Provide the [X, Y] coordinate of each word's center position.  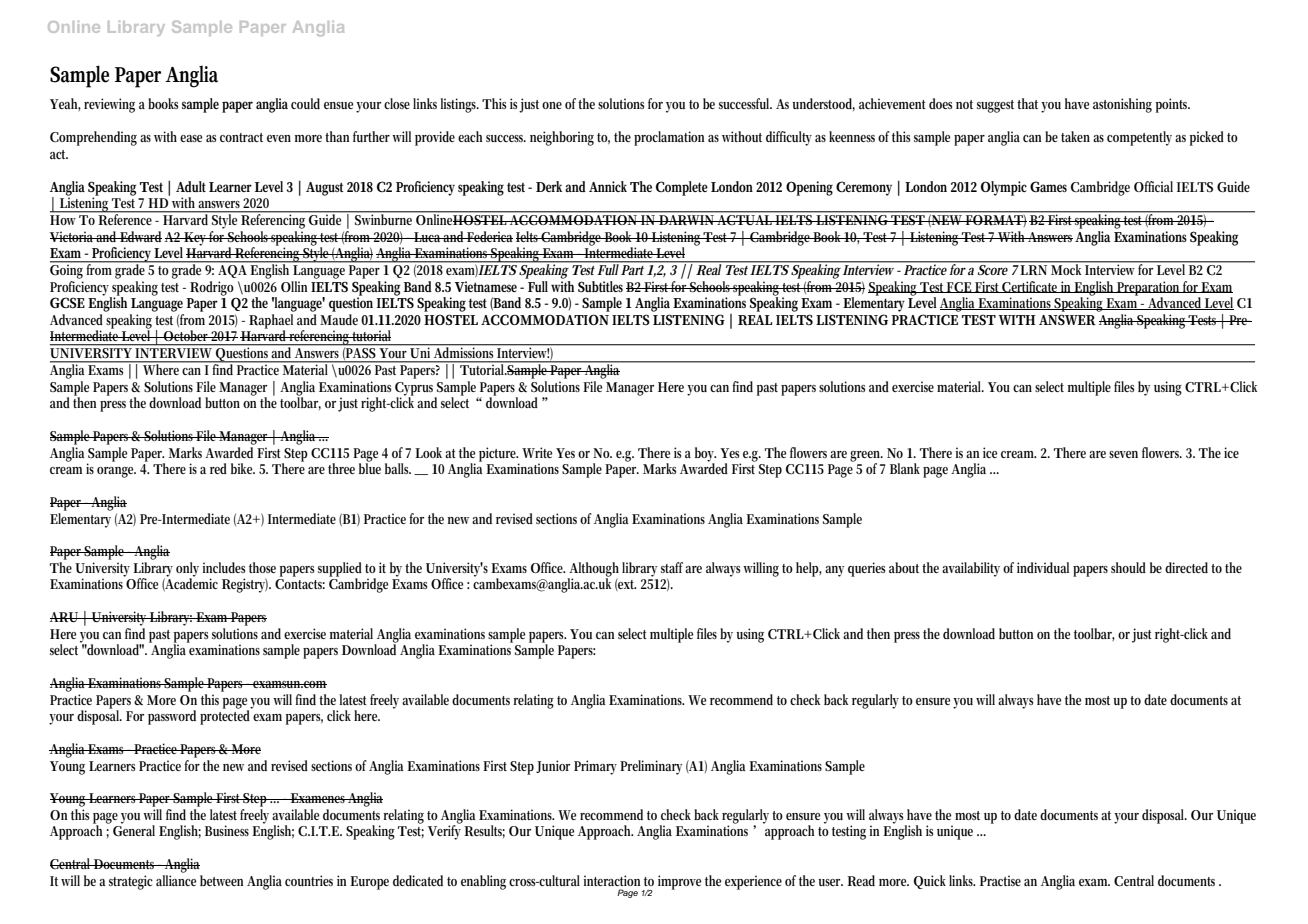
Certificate [1030, 287]
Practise [1000, 880]
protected [226, 716]
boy [705, 455]
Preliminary [651, 767]
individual [1043, 567]
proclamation [669, 138]
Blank [907, 468]
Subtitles [600, 286]
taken [1075, 136]
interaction [612, 880]
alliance [176, 879]
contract [241, 137]
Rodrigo [213, 289]
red [218, 468]
